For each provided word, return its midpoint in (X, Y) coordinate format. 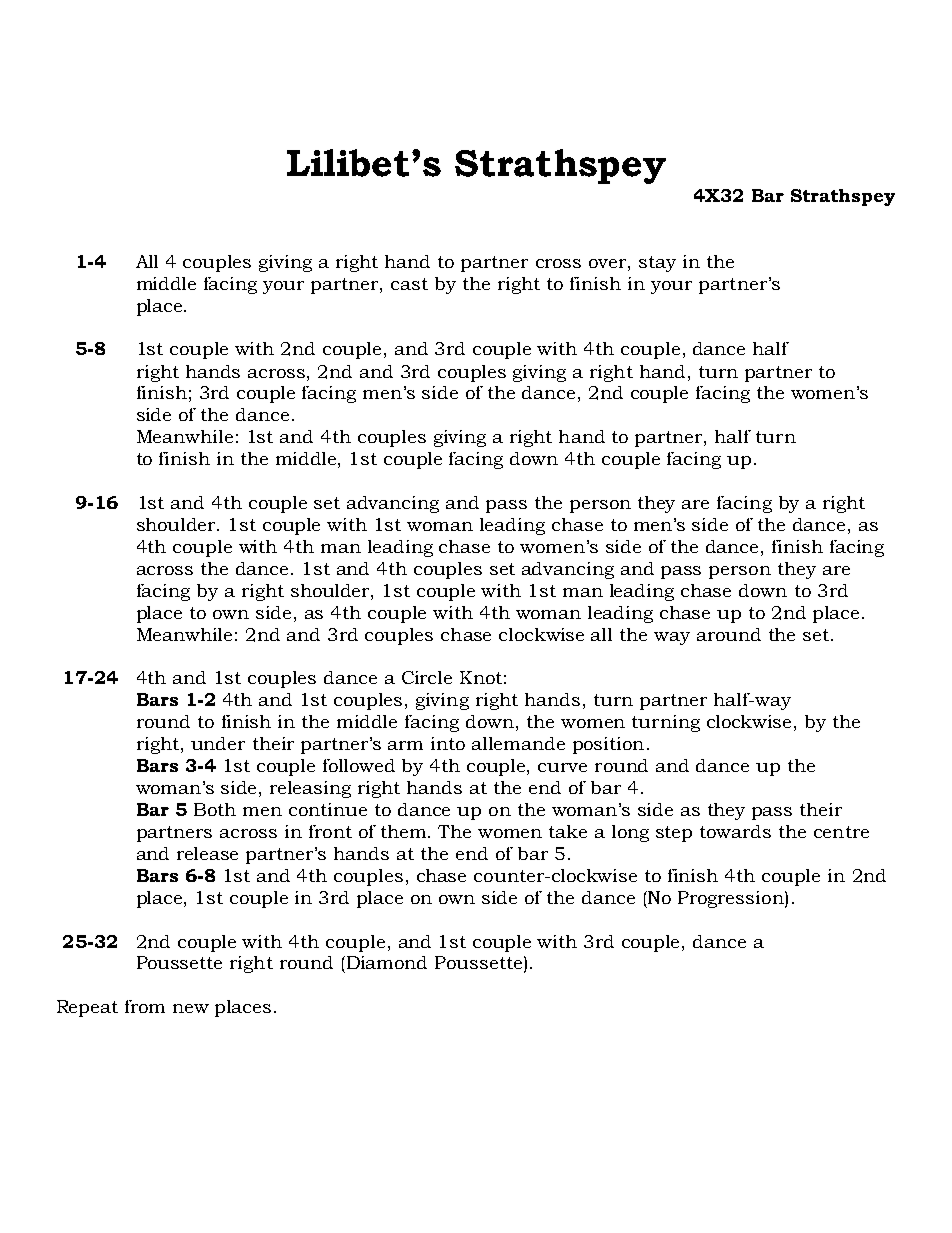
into (448, 743)
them (405, 831)
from (145, 1006)
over (609, 263)
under (218, 743)
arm (405, 745)
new (191, 1008)
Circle (427, 677)
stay (657, 264)
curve (562, 767)
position (608, 745)
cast (409, 284)
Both (215, 809)
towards (735, 831)
